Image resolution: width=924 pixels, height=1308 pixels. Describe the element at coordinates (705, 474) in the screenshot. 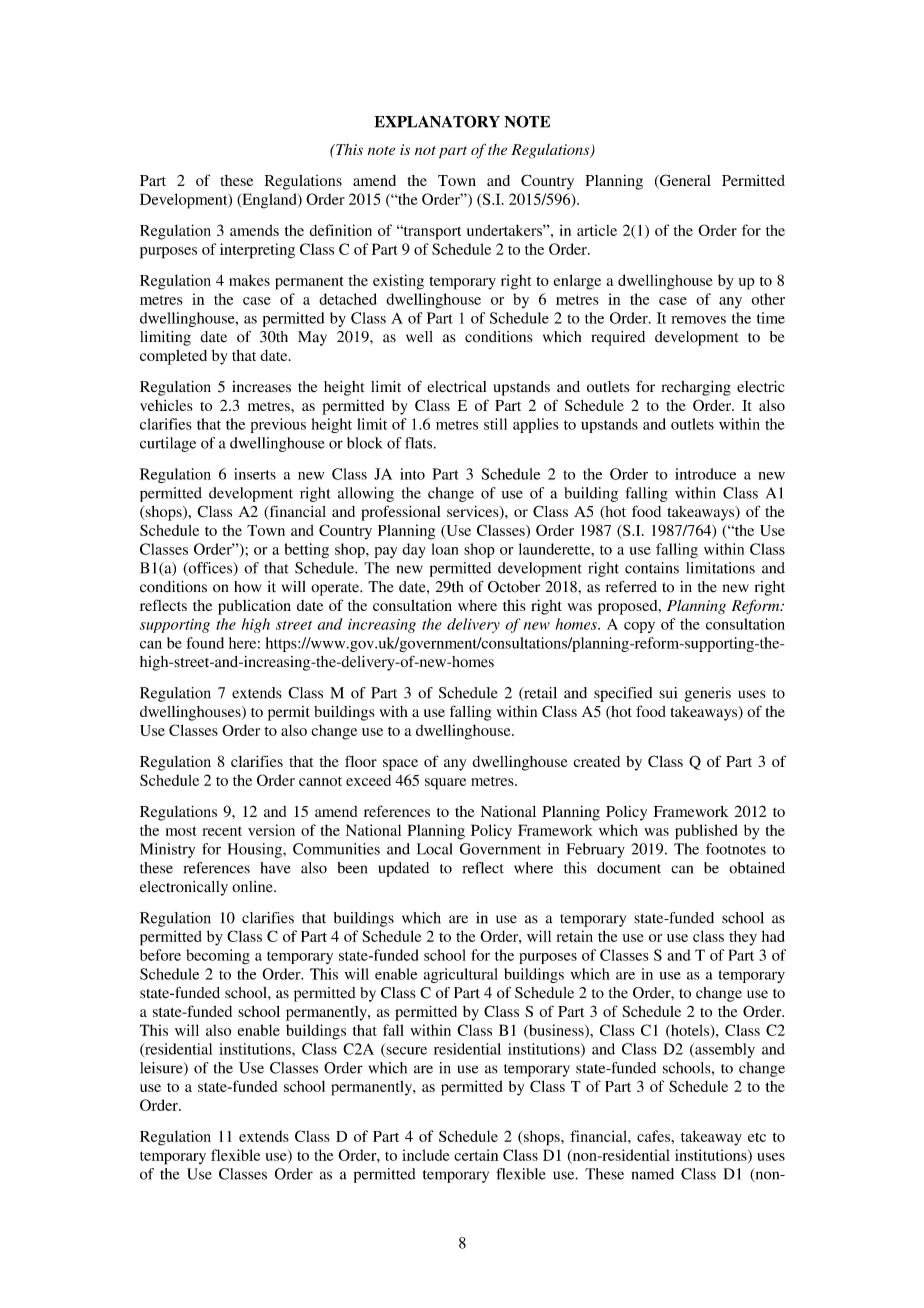

I see `introduce` at that location.
